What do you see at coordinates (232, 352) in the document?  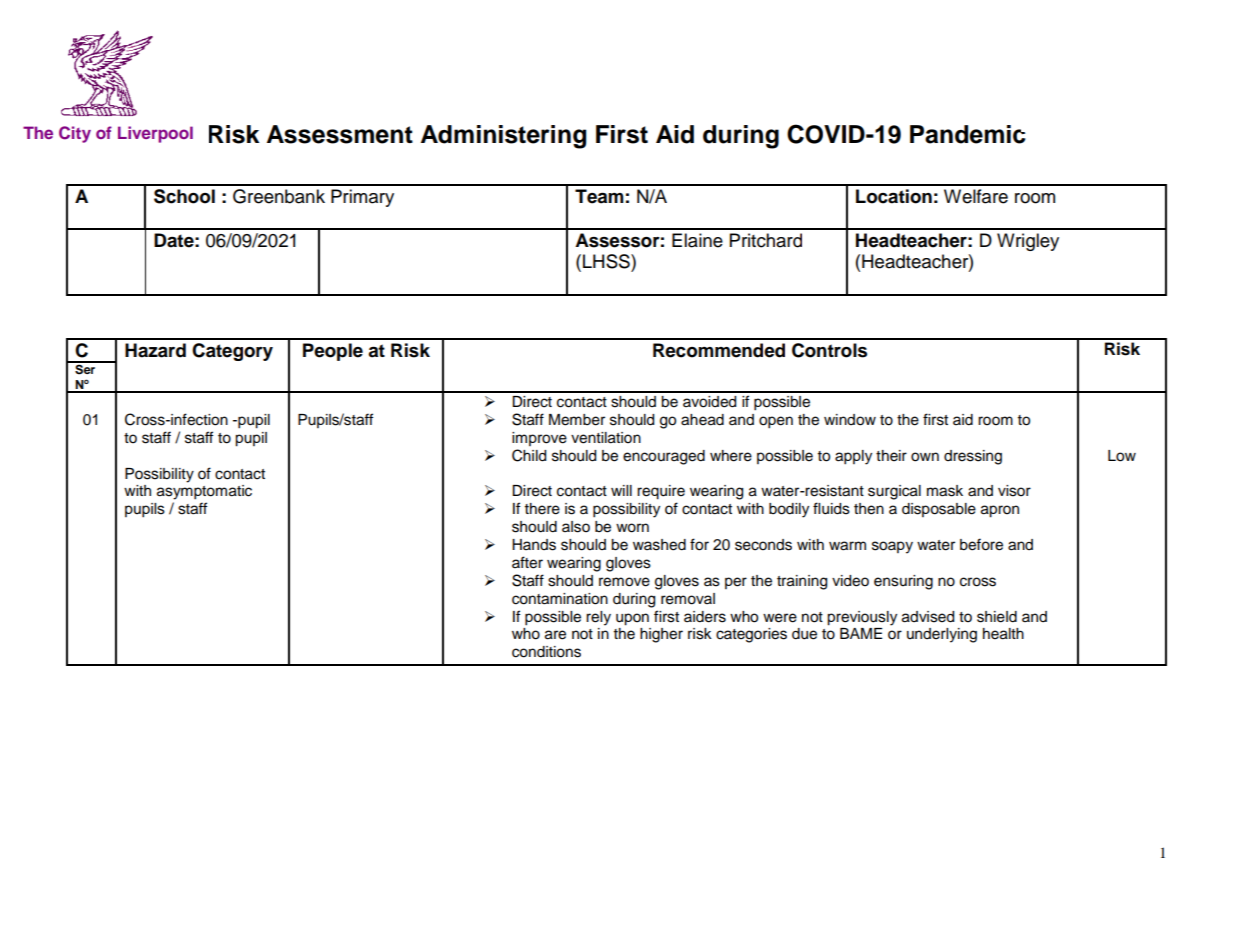 I see `Category` at bounding box center [232, 352].
